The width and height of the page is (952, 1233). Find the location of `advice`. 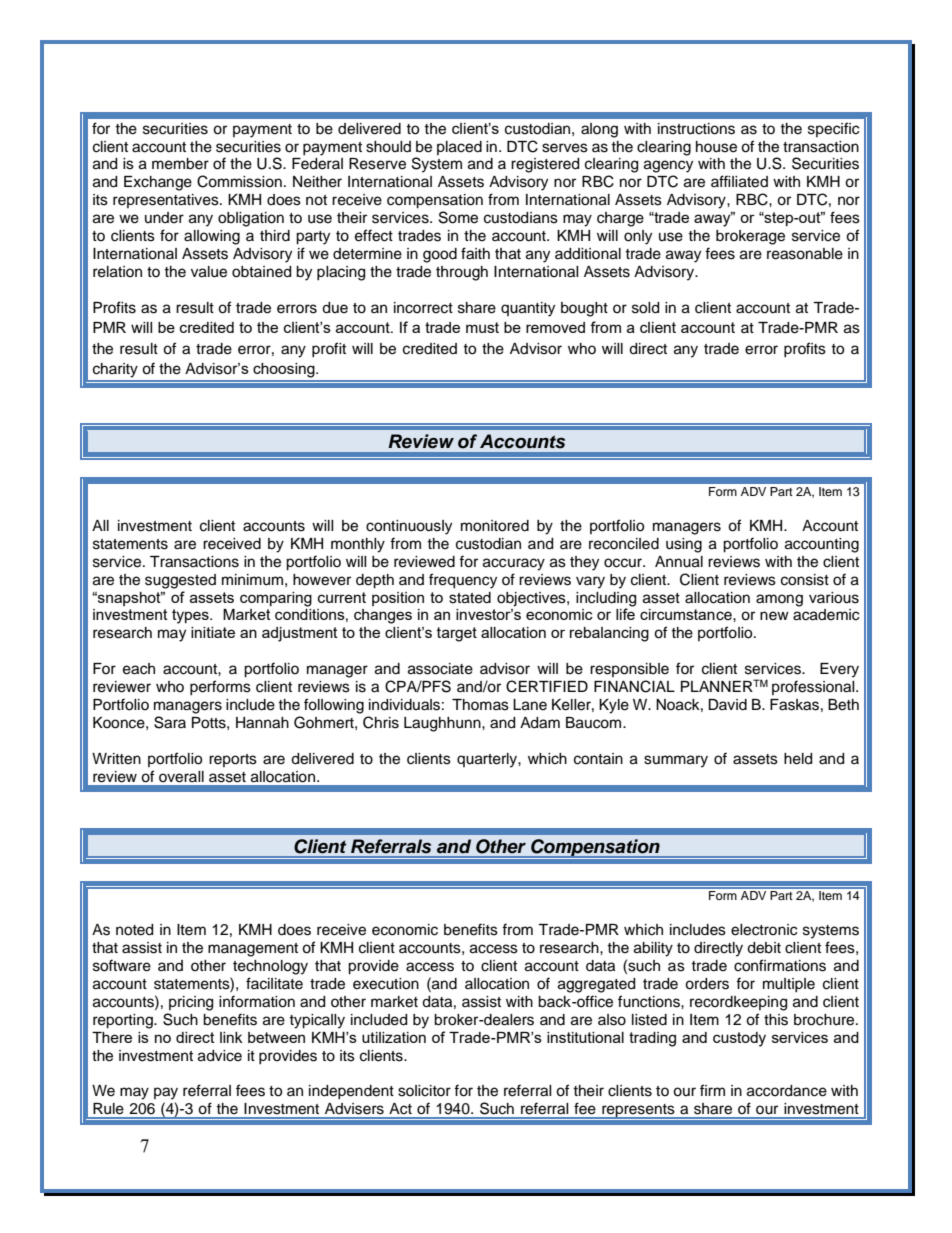

advice is located at coordinates (220, 1056).
